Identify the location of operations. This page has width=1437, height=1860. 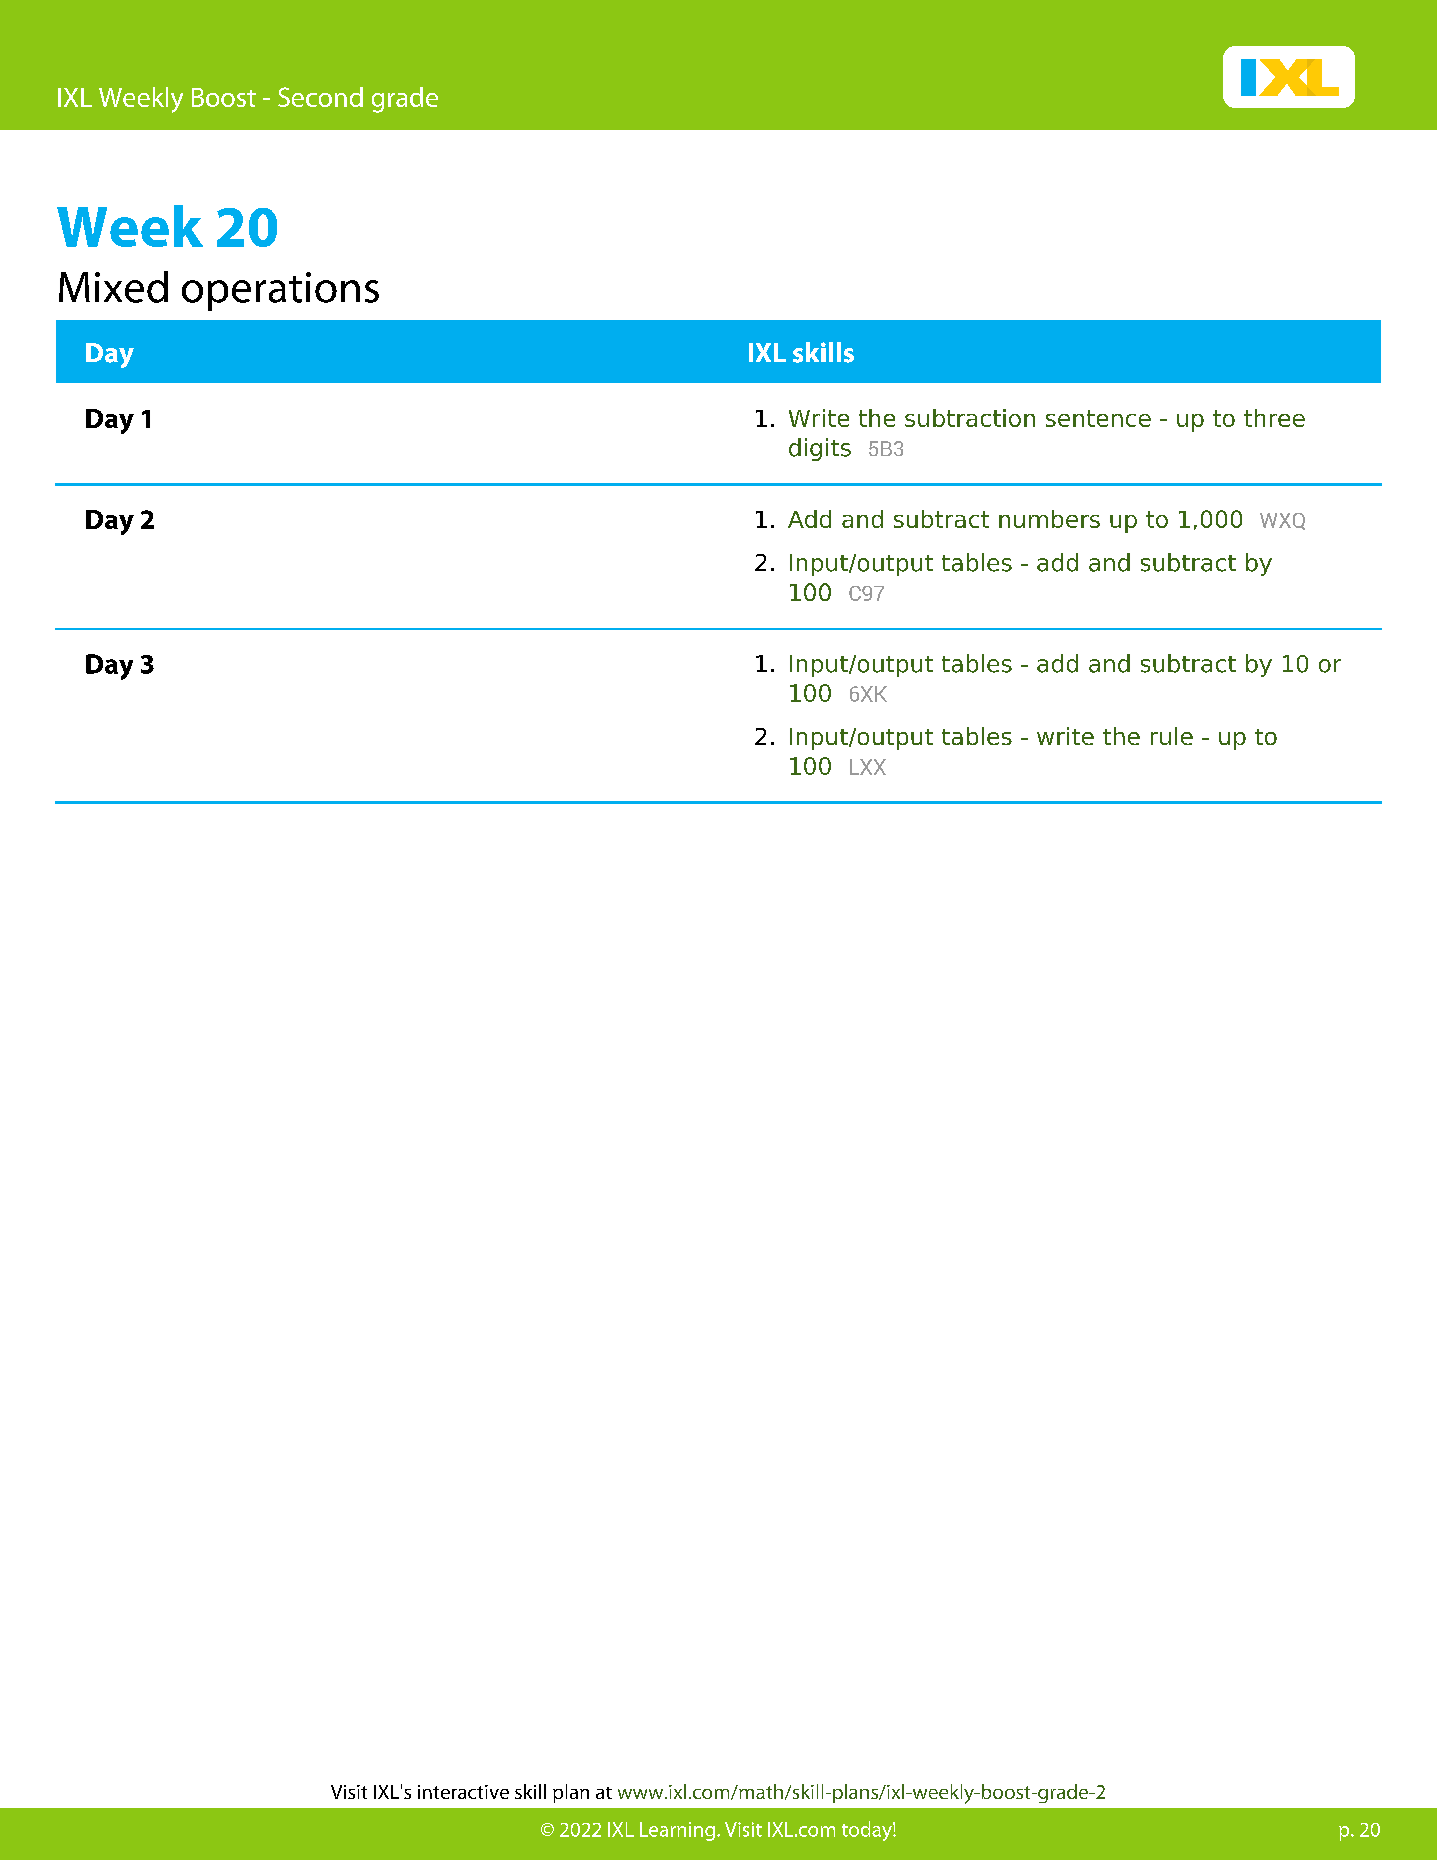
(280, 291).
